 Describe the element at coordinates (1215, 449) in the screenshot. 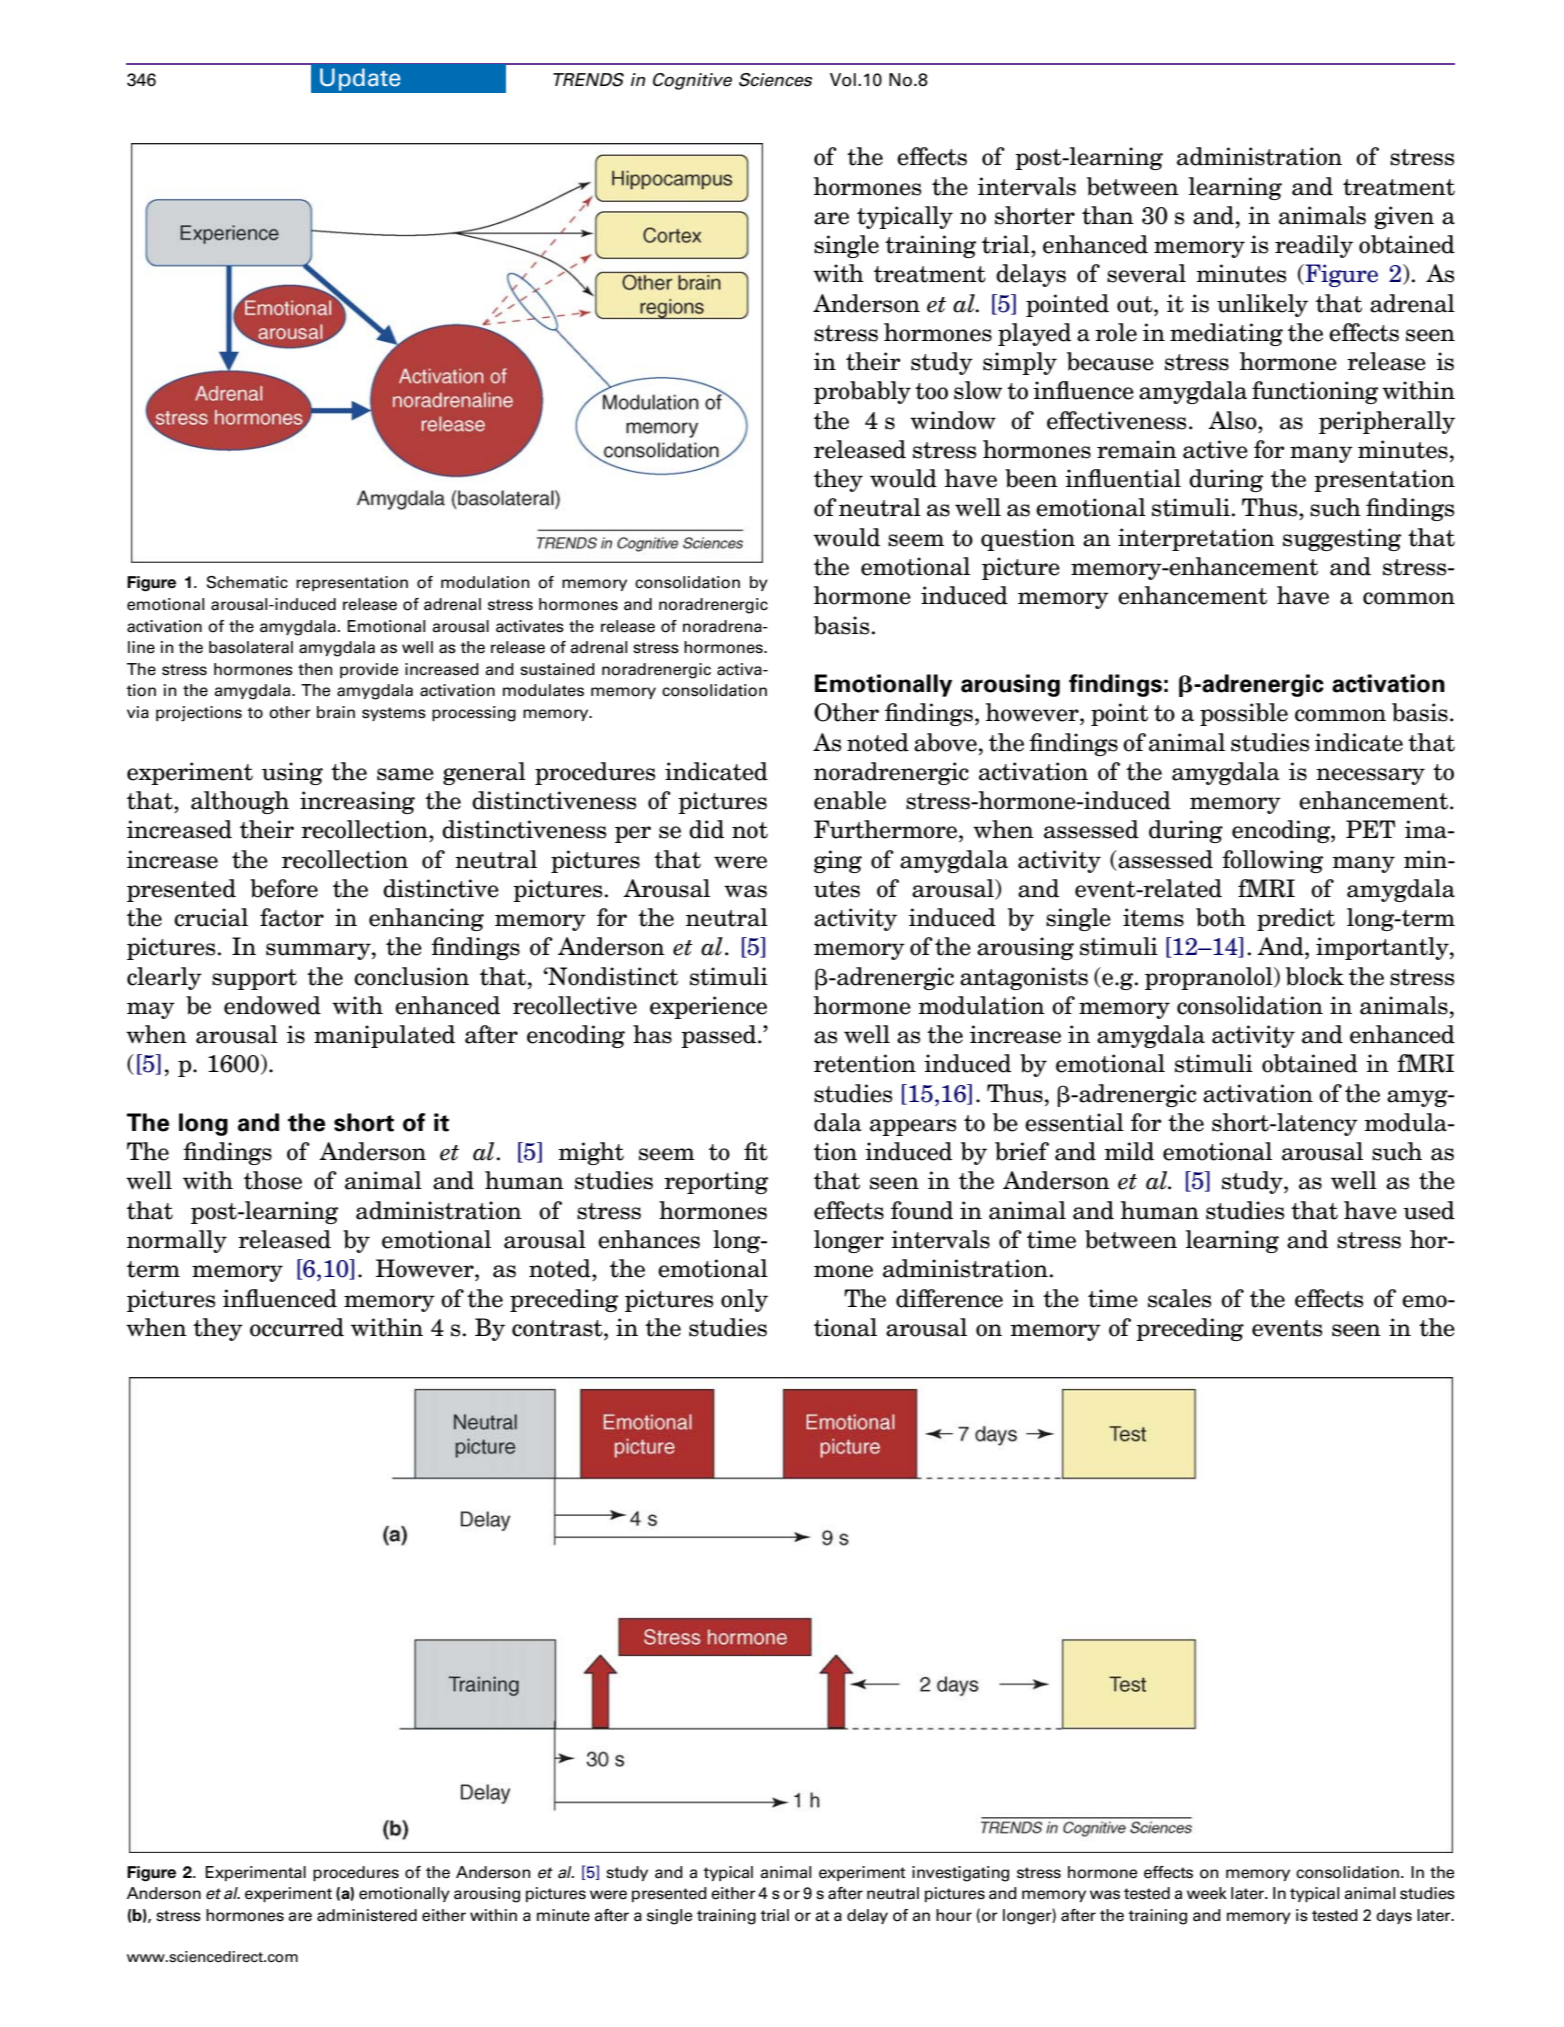

I see `active` at that location.
